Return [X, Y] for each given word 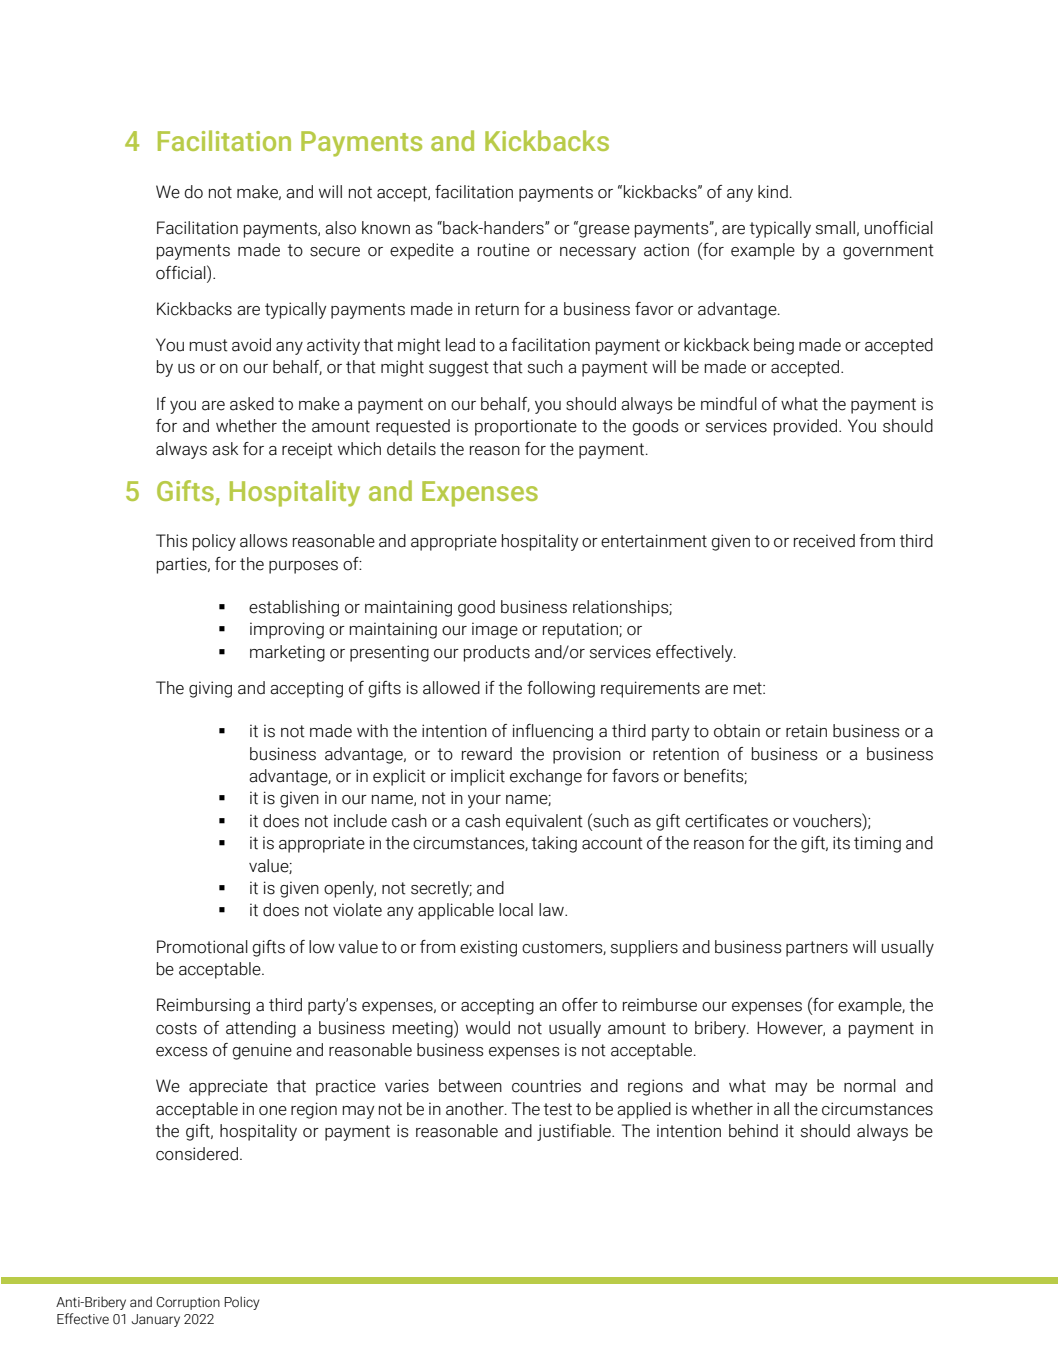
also [340, 228]
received [824, 541]
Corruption [188, 1303]
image [495, 630]
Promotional [202, 947]
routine [504, 250]
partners [817, 949]
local [516, 910]
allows [263, 541]
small [835, 228]
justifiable [575, 1132]
